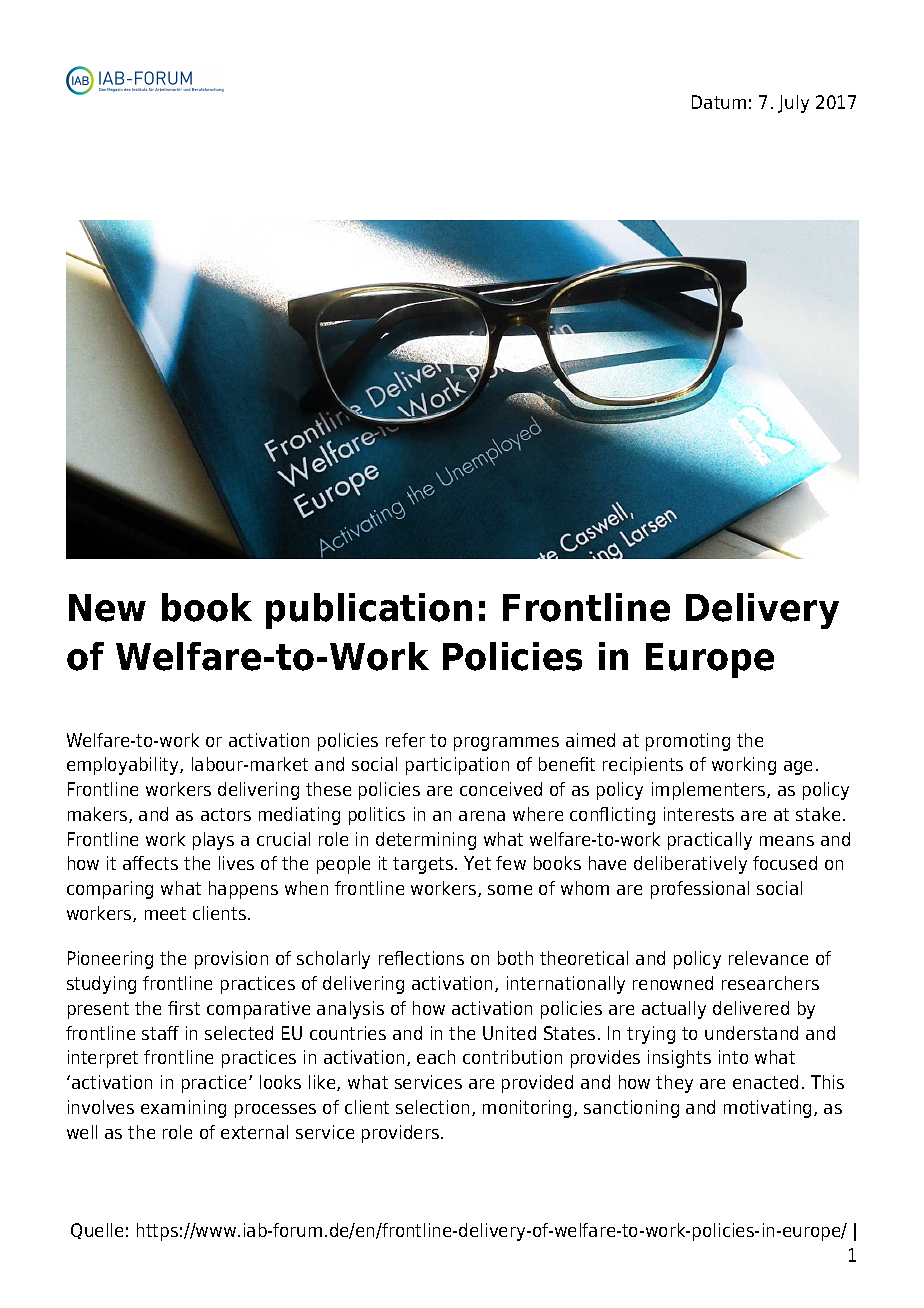 Image resolution: width=924 pixels, height=1308 pixels. I want to click on July, so click(793, 104).
